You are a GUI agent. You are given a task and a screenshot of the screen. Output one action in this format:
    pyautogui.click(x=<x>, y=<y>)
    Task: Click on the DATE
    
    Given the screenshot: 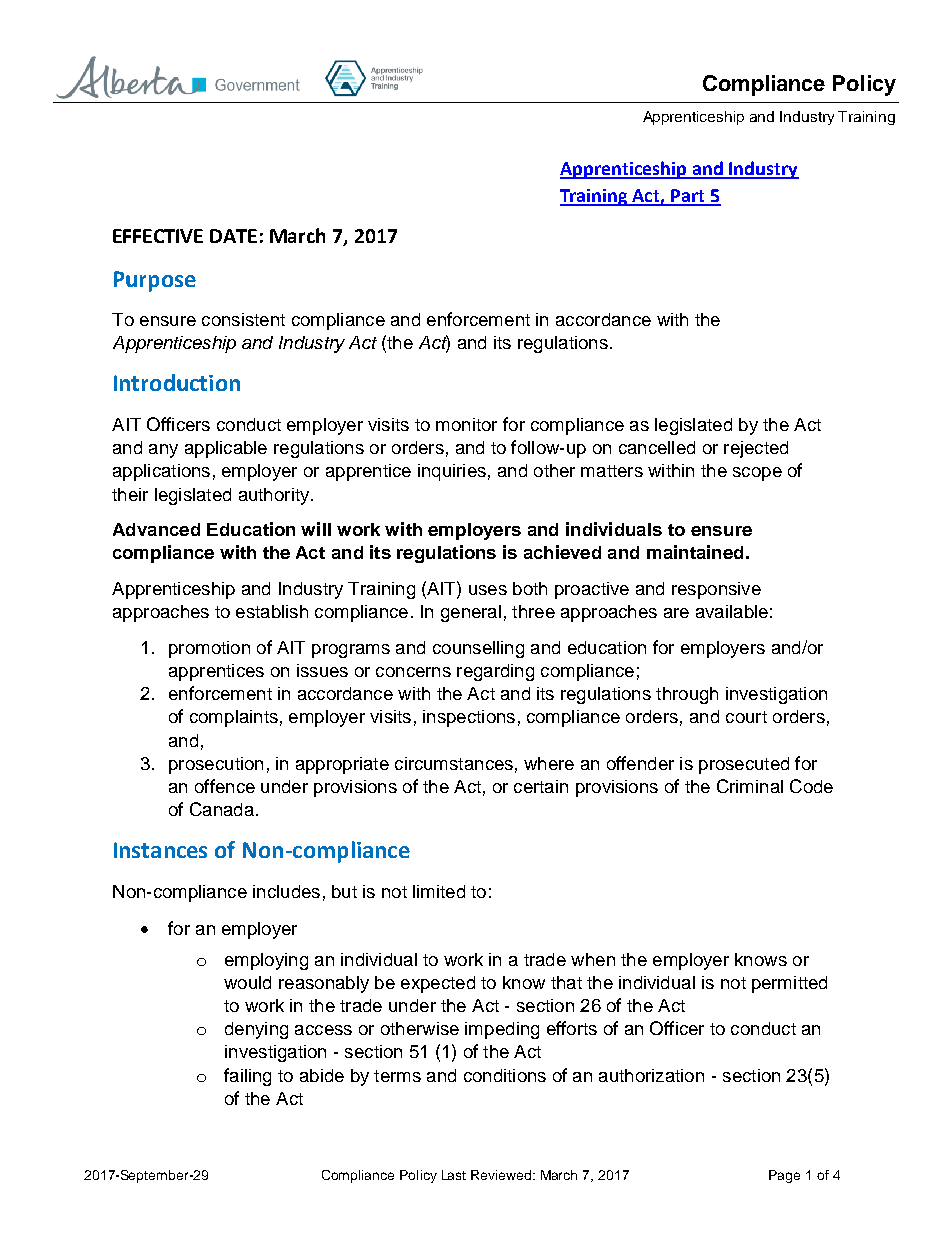 What is the action you would take?
    pyautogui.click(x=233, y=236)
